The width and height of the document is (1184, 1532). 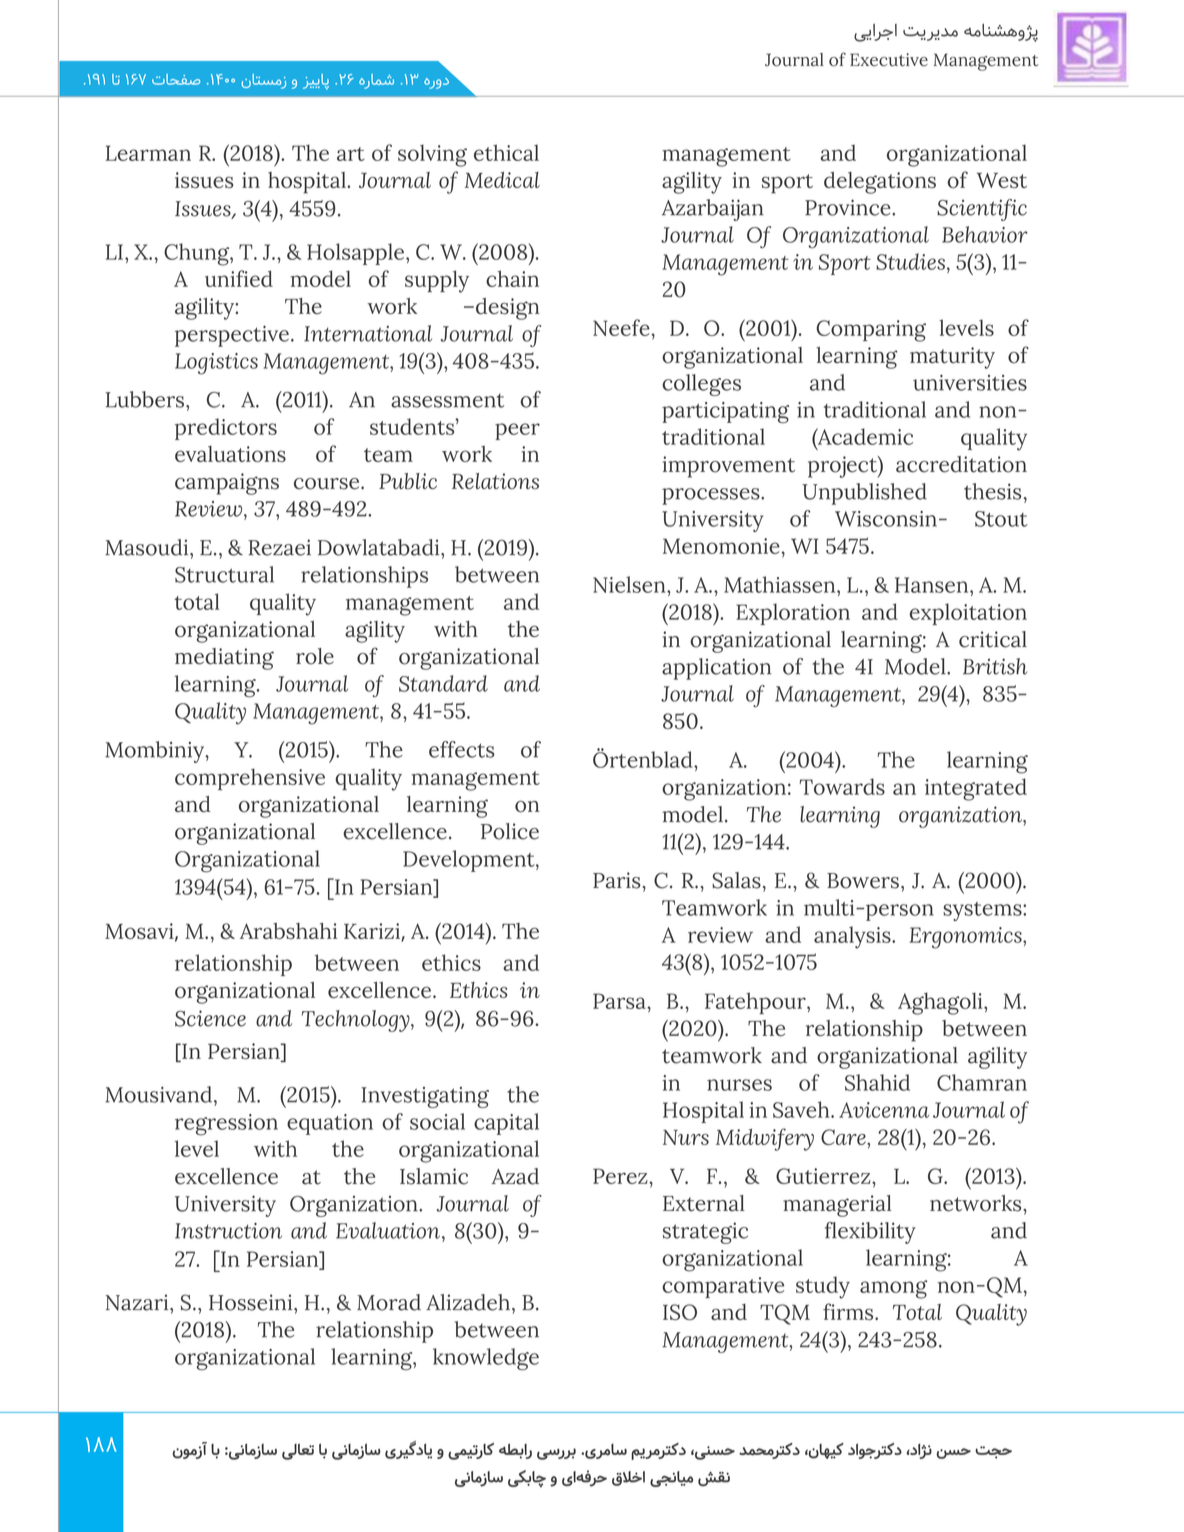 I want to click on effects, so click(x=462, y=749).
